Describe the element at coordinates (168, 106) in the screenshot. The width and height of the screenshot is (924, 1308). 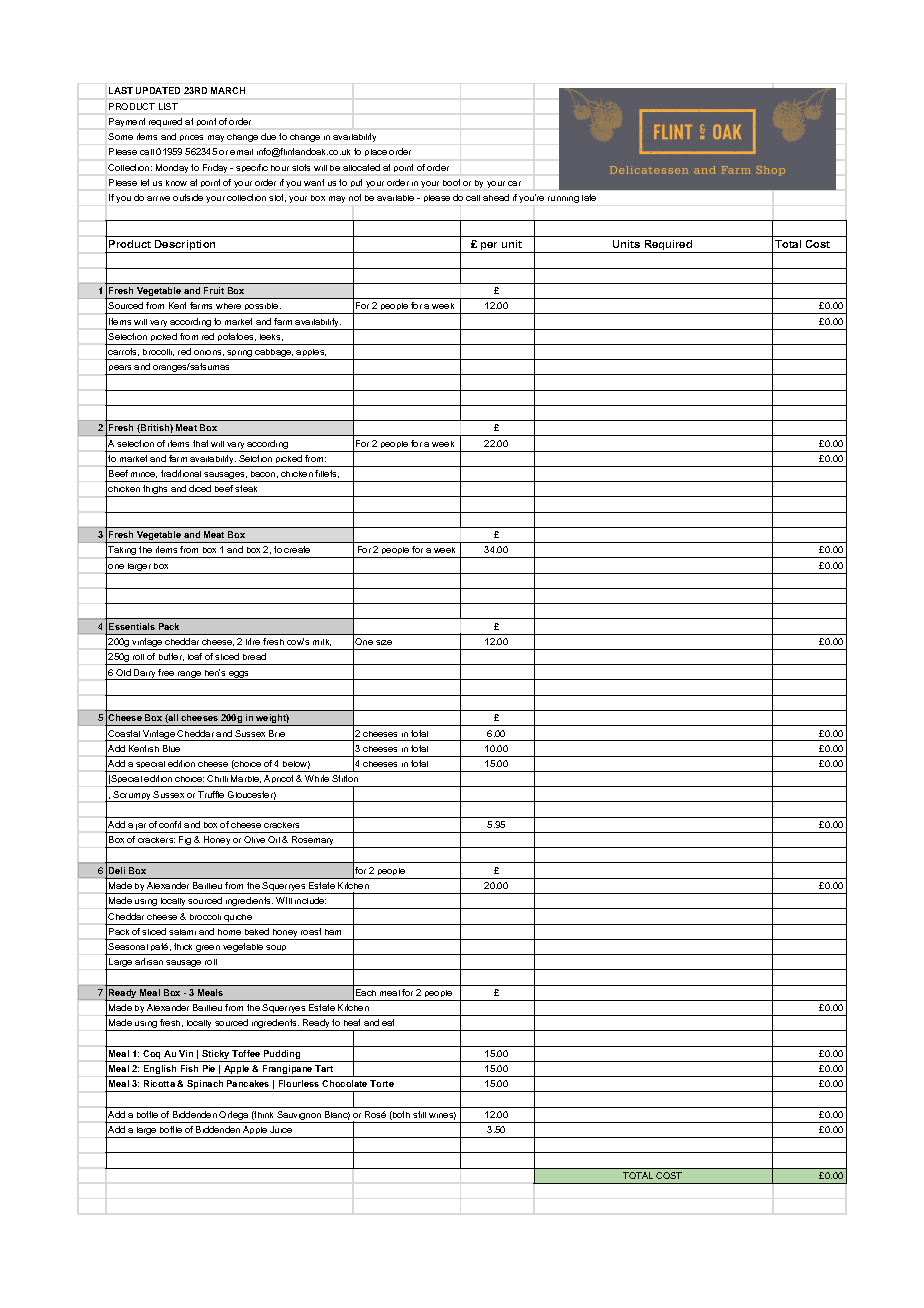
I see `LIST` at that location.
